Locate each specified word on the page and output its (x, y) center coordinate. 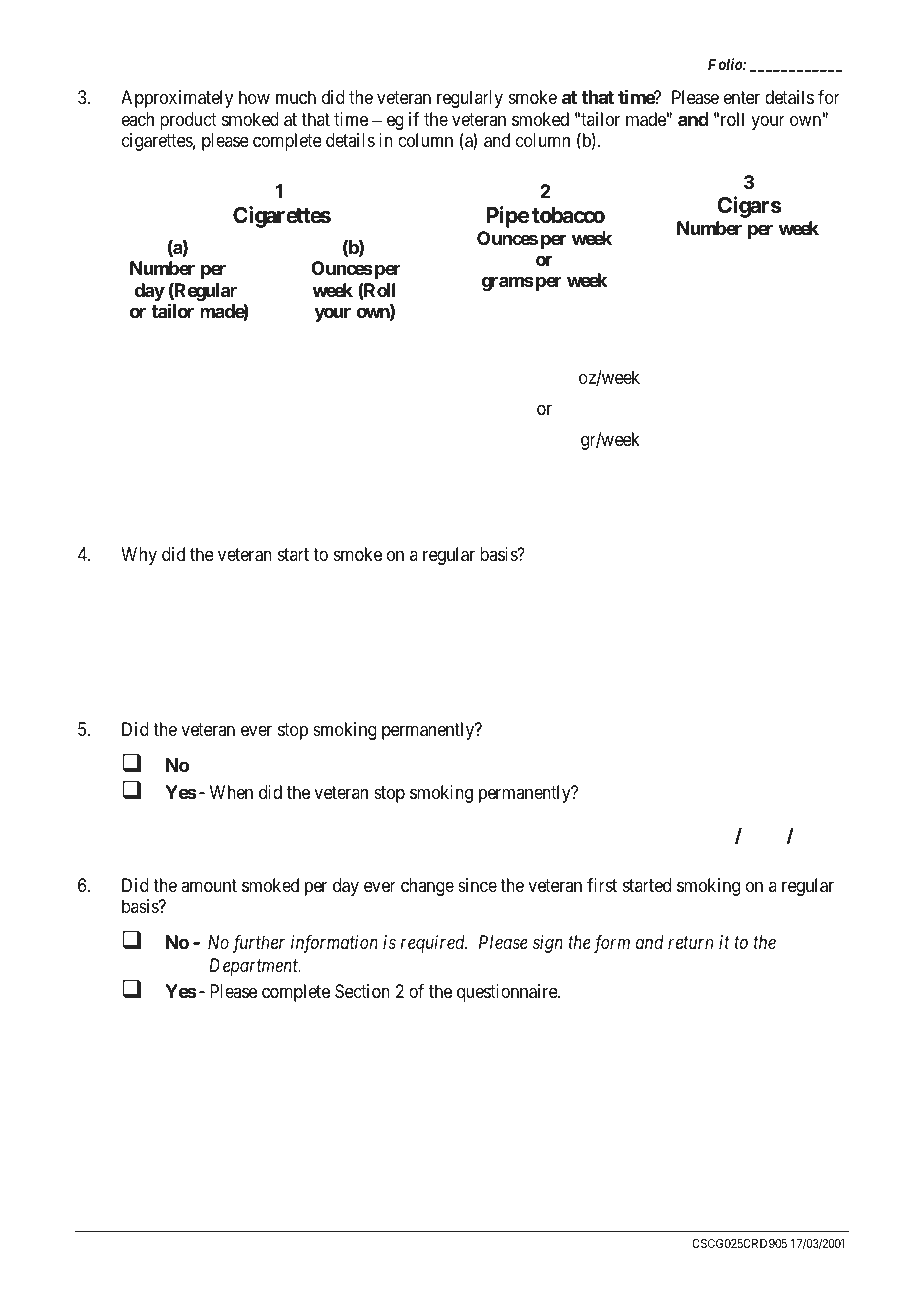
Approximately (177, 99)
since (477, 885)
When (231, 792)
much (296, 97)
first (602, 885)
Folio (726, 64)
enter (742, 97)
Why (139, 556)
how (254, 97)
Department (255, 967)
